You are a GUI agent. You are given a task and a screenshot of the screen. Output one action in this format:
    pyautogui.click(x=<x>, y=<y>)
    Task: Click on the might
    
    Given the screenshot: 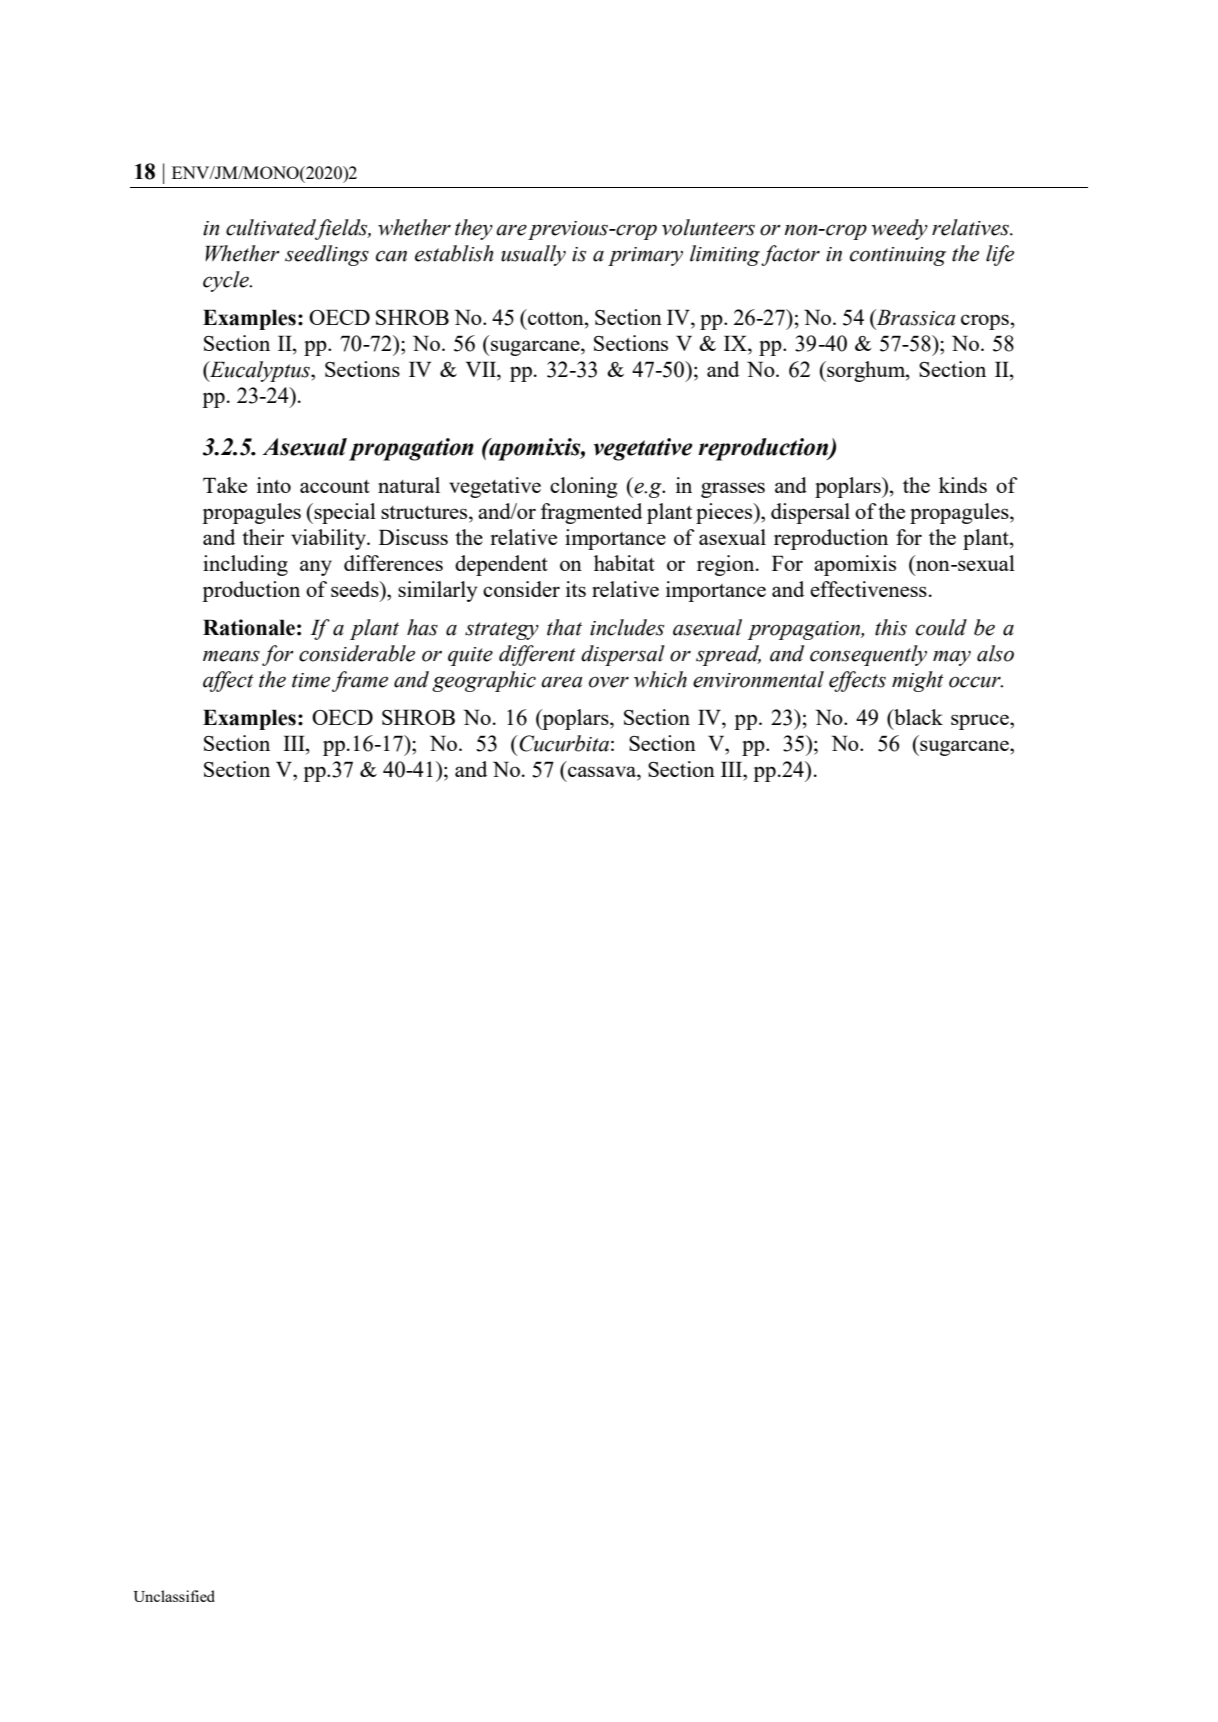 What is the action you would take?
    pyautogui.click(x=918, y=681)
